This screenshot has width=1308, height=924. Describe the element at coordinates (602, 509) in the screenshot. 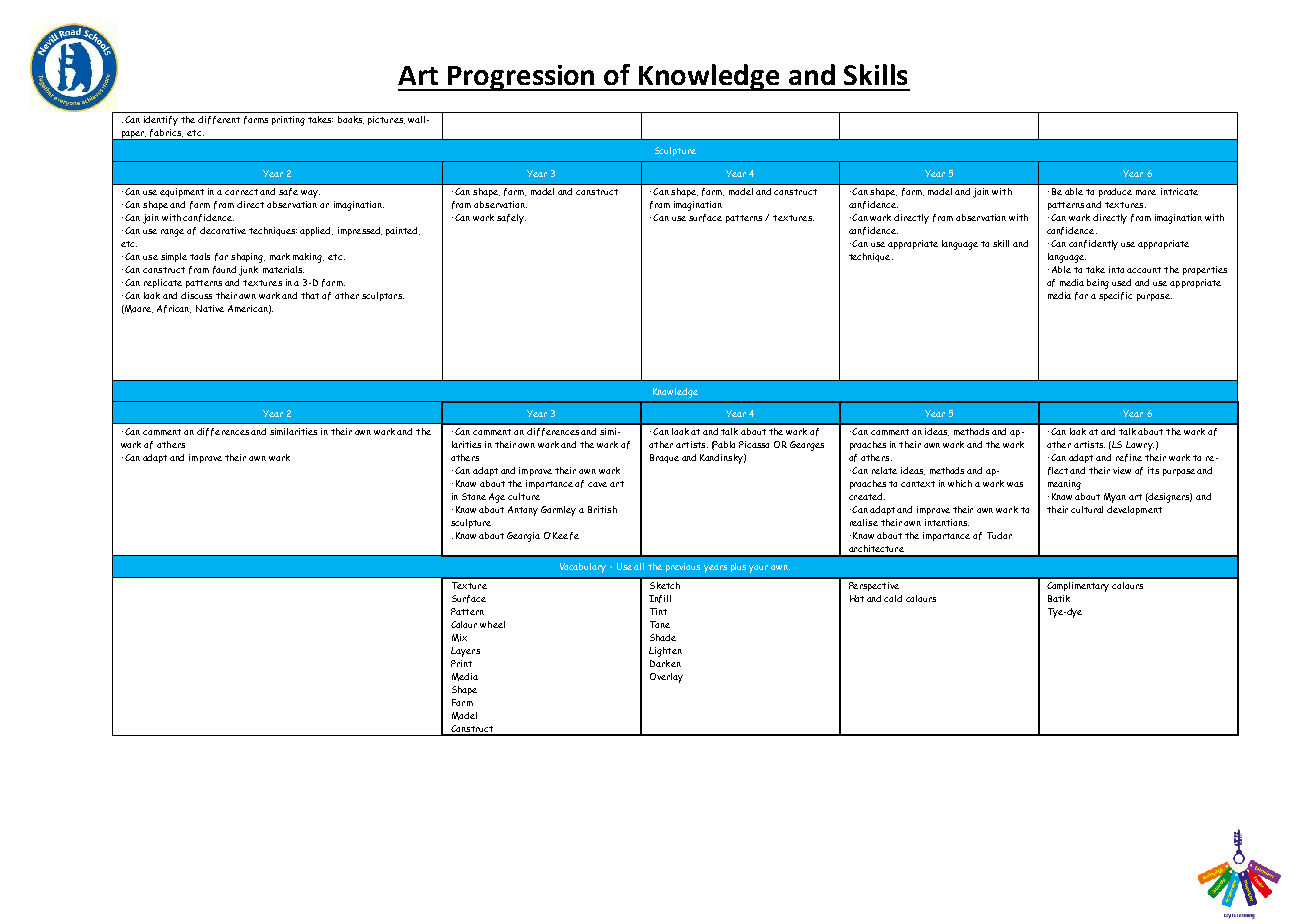

I see `British` at that location.
